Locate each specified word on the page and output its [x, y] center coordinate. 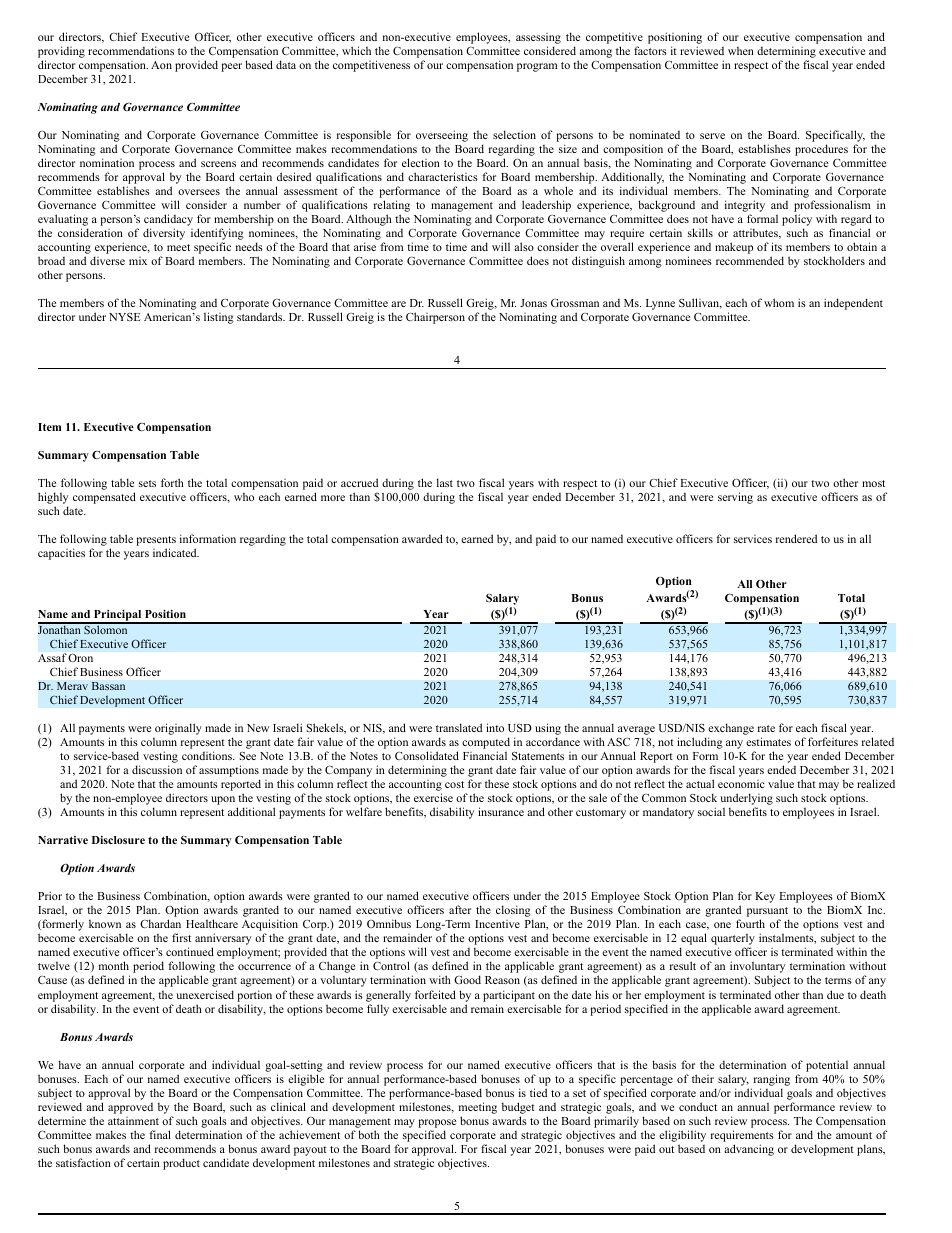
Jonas [533, 303]
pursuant [768, 913]
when [741, 51]
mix [138, 261]
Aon [161, 65]
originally [178, 730]
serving [735, 498]
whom [779, 302]
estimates [768, 741]
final [160, 1134]
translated [459, 727]
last [445, 482]
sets [147, 483]
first [181, 937]
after [460, 909]
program [537, 67]
